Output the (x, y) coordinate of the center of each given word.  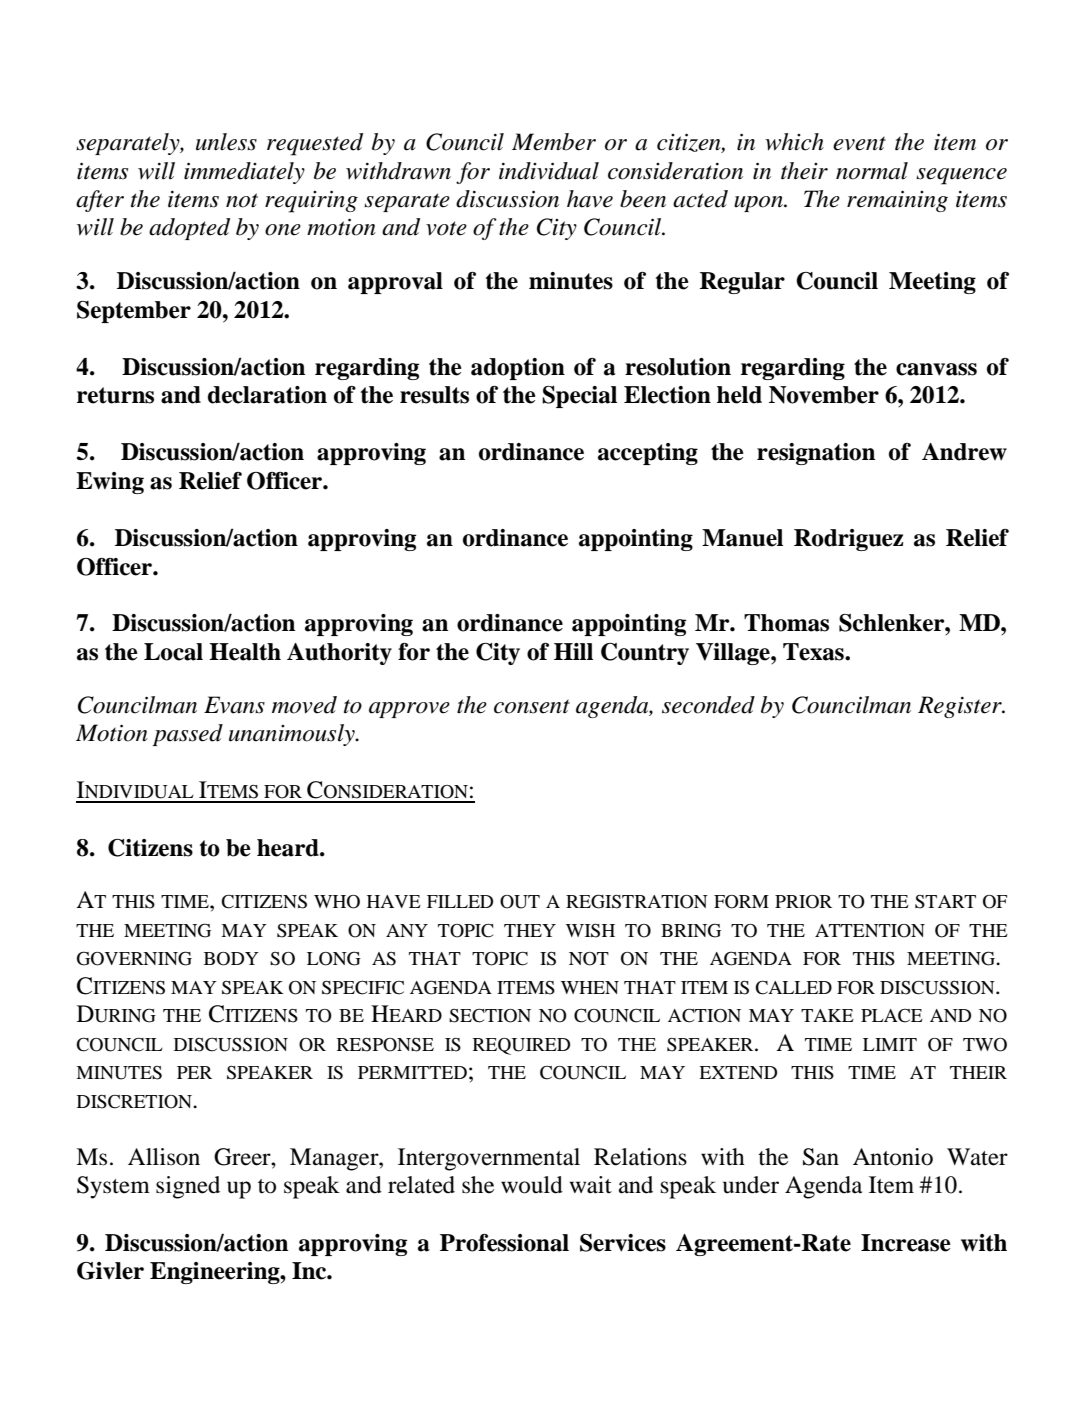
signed (188, 1187)
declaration (267, 395)
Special (579, 397)
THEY (530, 930)
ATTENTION (870, 931)
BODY (231, 959)
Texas (814, 652)
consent (532, 706)
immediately (244, 173)
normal (872, 171)
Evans (234, 705)
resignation (816, 454)
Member (554, 142)
